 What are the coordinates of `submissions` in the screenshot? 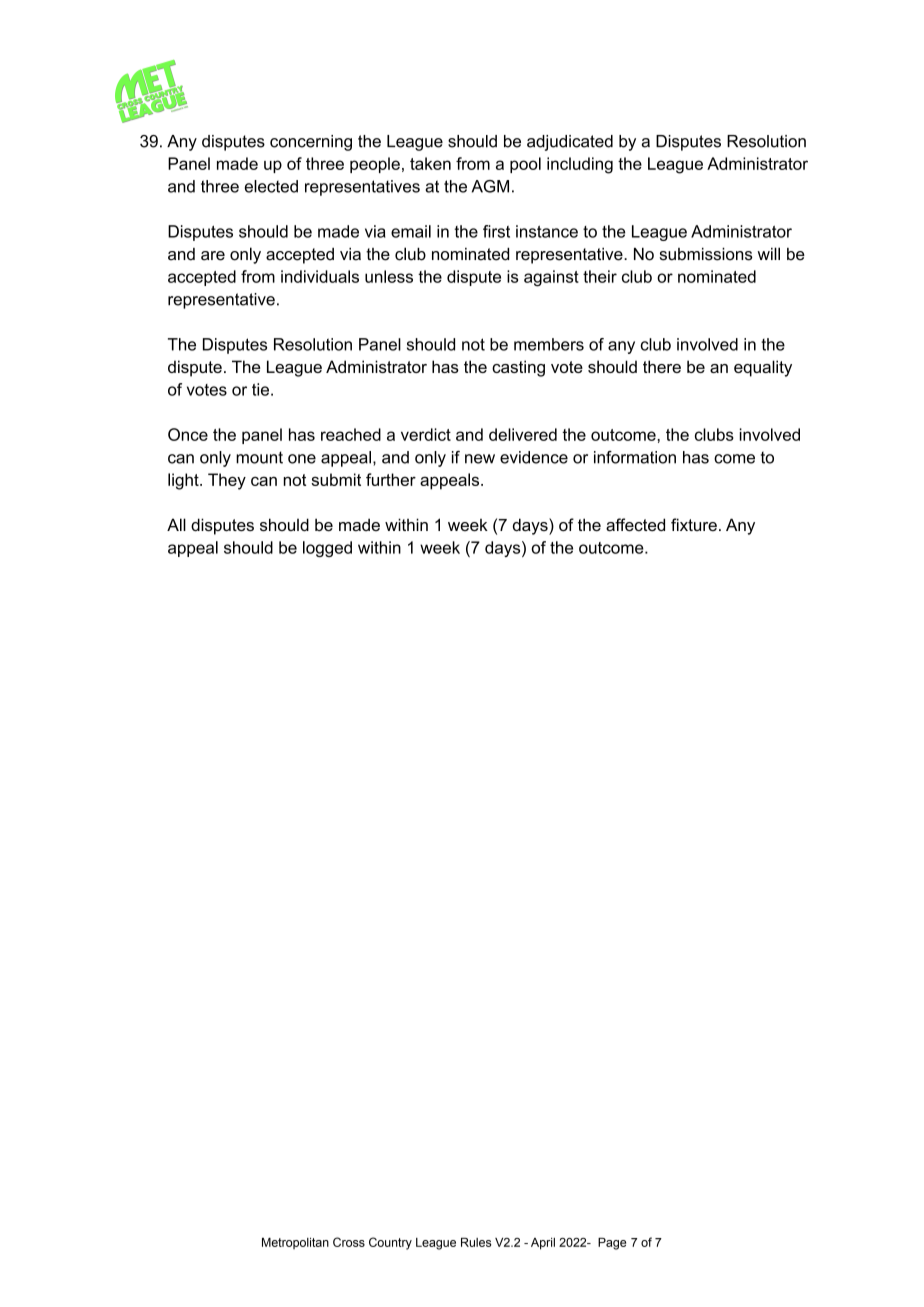 It's located at (706, 254).
